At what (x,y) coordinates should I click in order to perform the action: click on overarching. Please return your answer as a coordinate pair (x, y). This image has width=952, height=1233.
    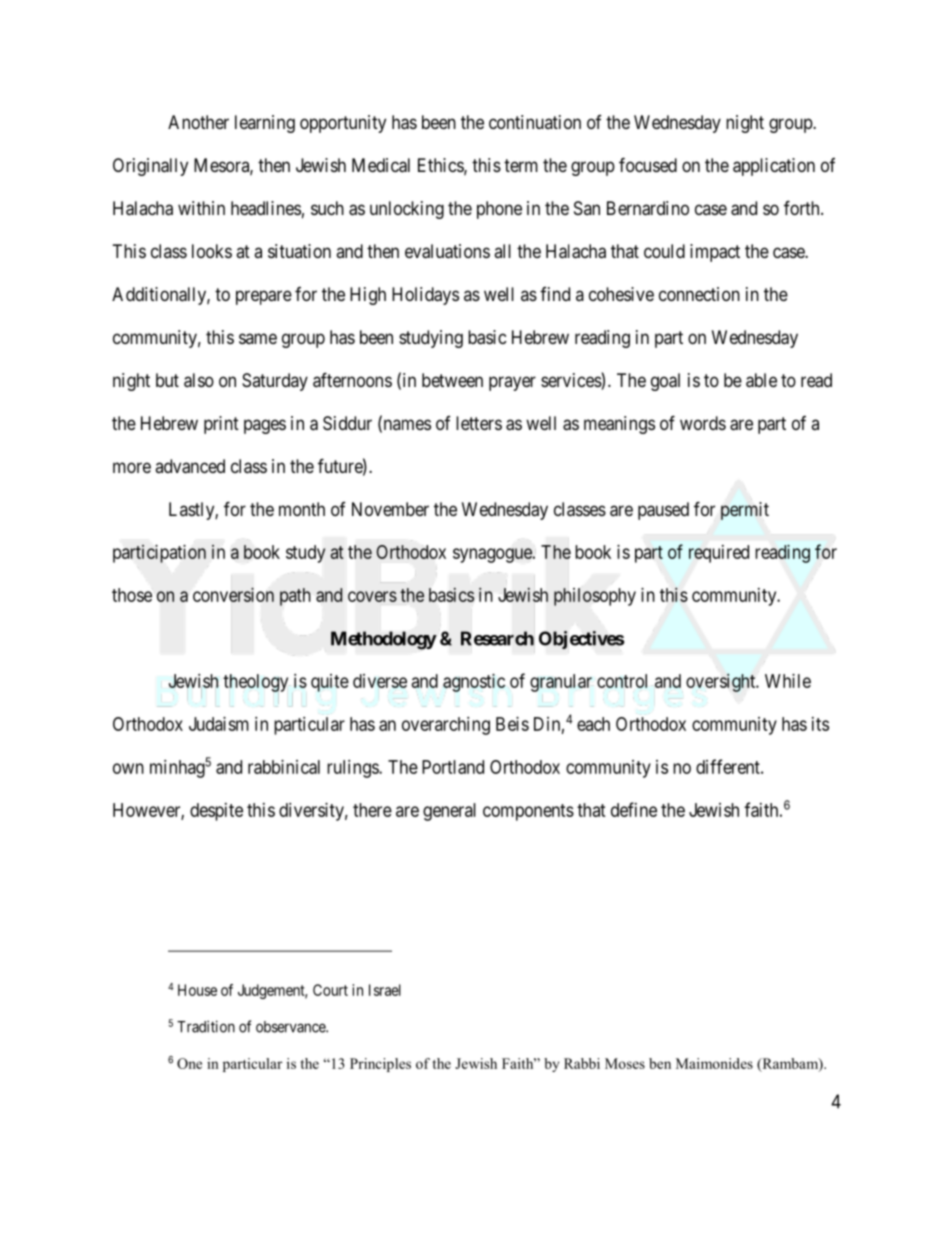
    Looking at the image, I should click on (446, 726).
